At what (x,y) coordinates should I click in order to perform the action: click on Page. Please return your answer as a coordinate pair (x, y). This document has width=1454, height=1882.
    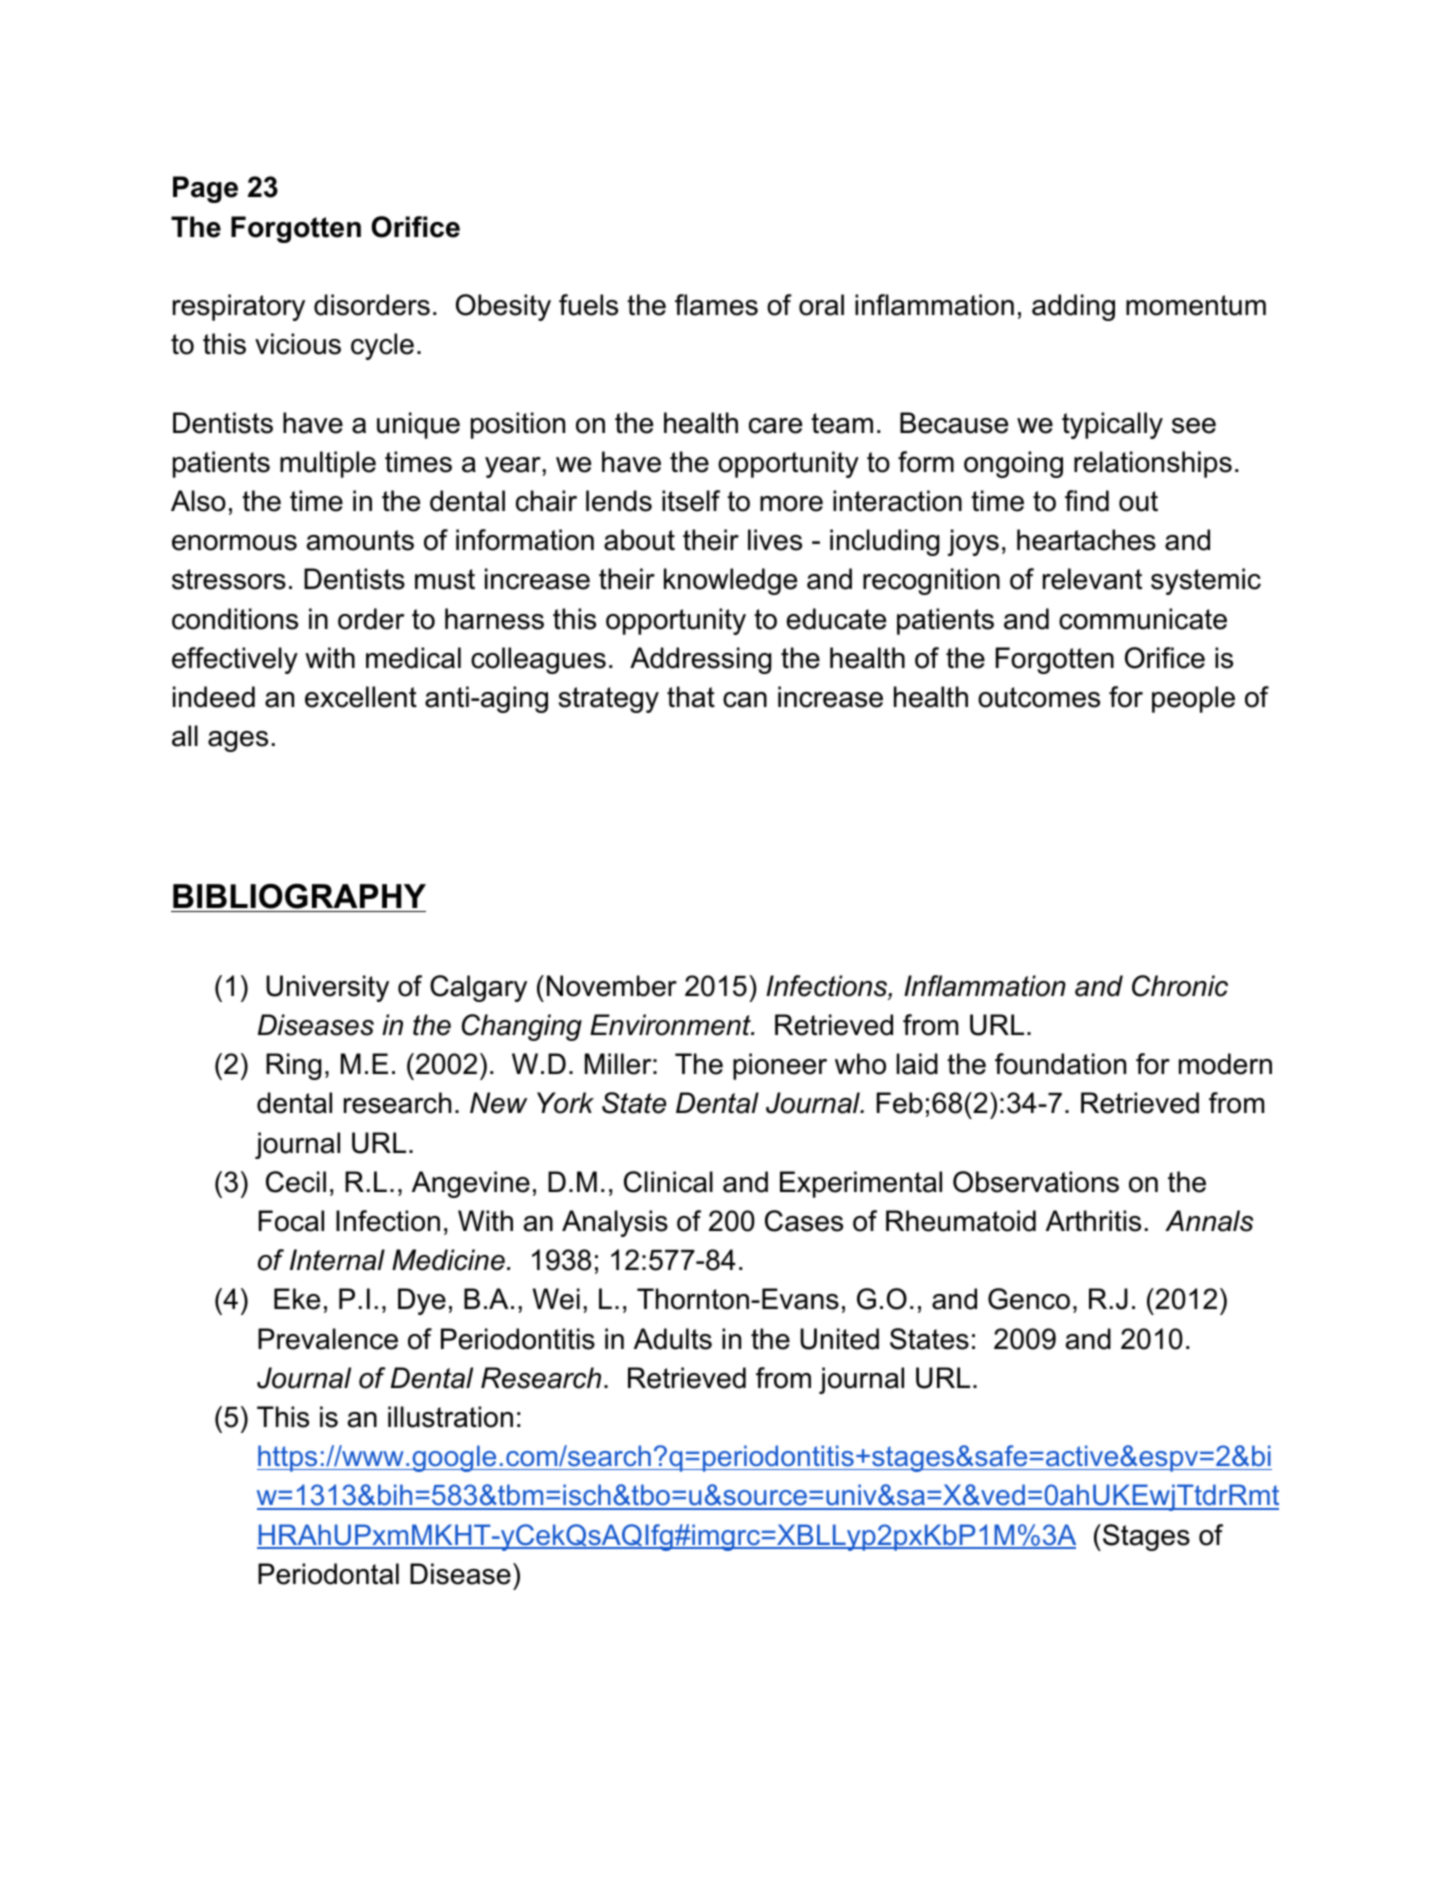
    Looking at the image, I should click on (205, 189).
